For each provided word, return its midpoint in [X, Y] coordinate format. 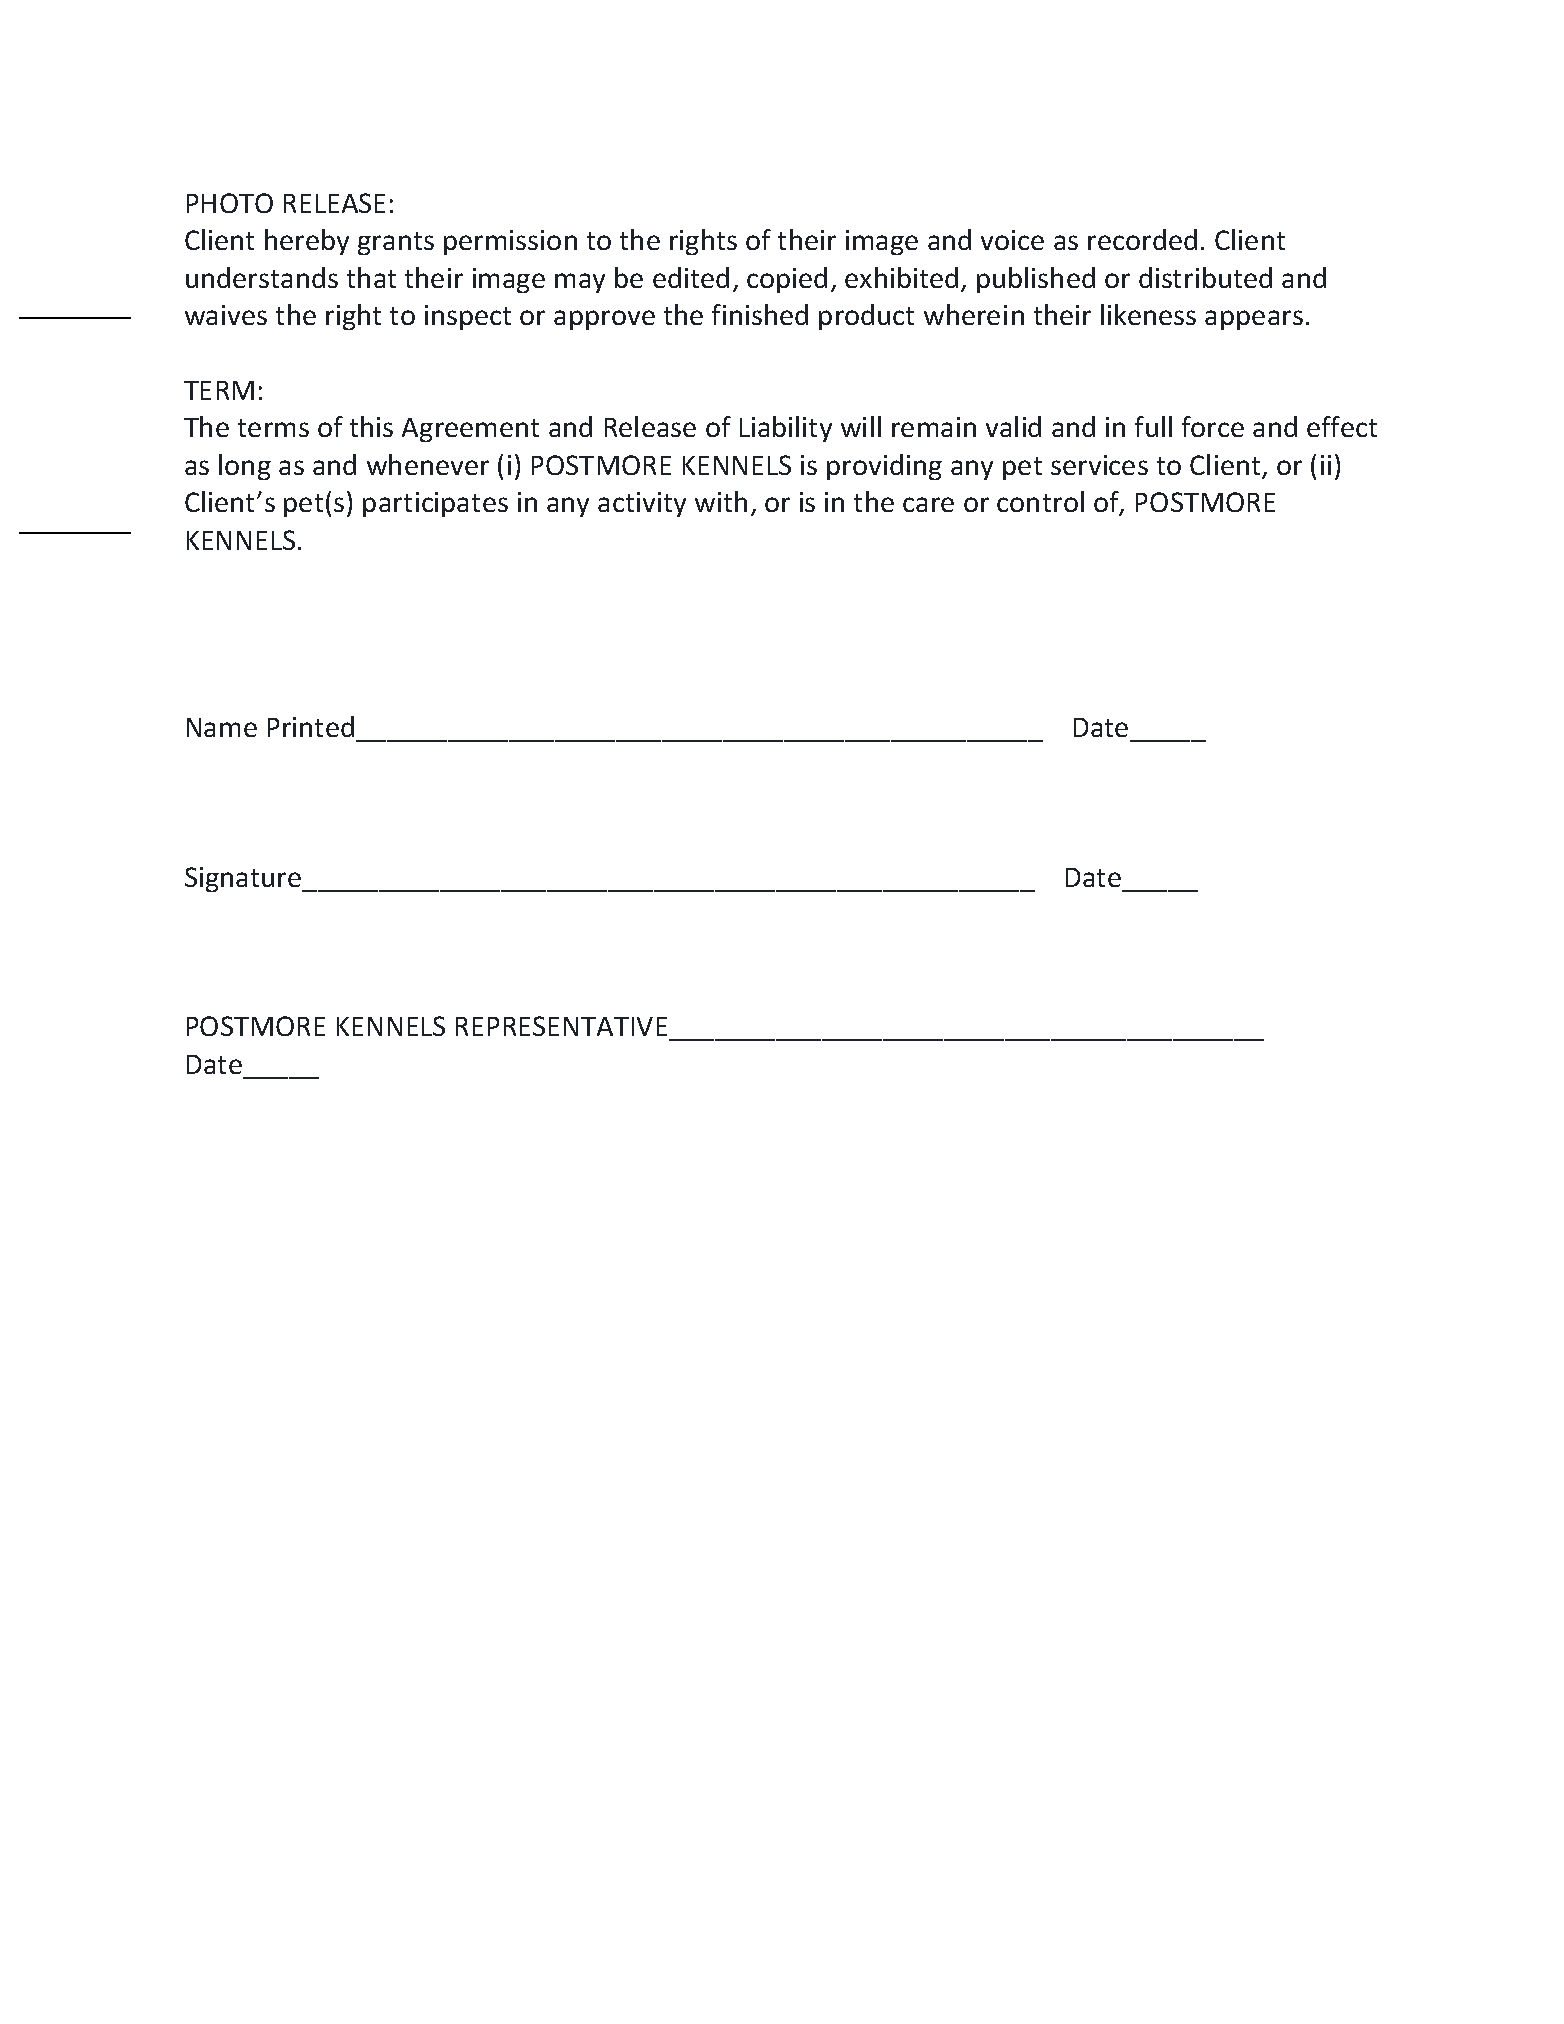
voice [1012, 240]
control [1040, 501]
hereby [307, 242]
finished [760, 314]
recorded [1142, 239]
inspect [468, 317]
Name [222, 727]
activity [642, 504]
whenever [428, 464]
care [928, 504]
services [1099, 465]
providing [884, 467]
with [721, 501]
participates [435, 504]
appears [1254, 320]
